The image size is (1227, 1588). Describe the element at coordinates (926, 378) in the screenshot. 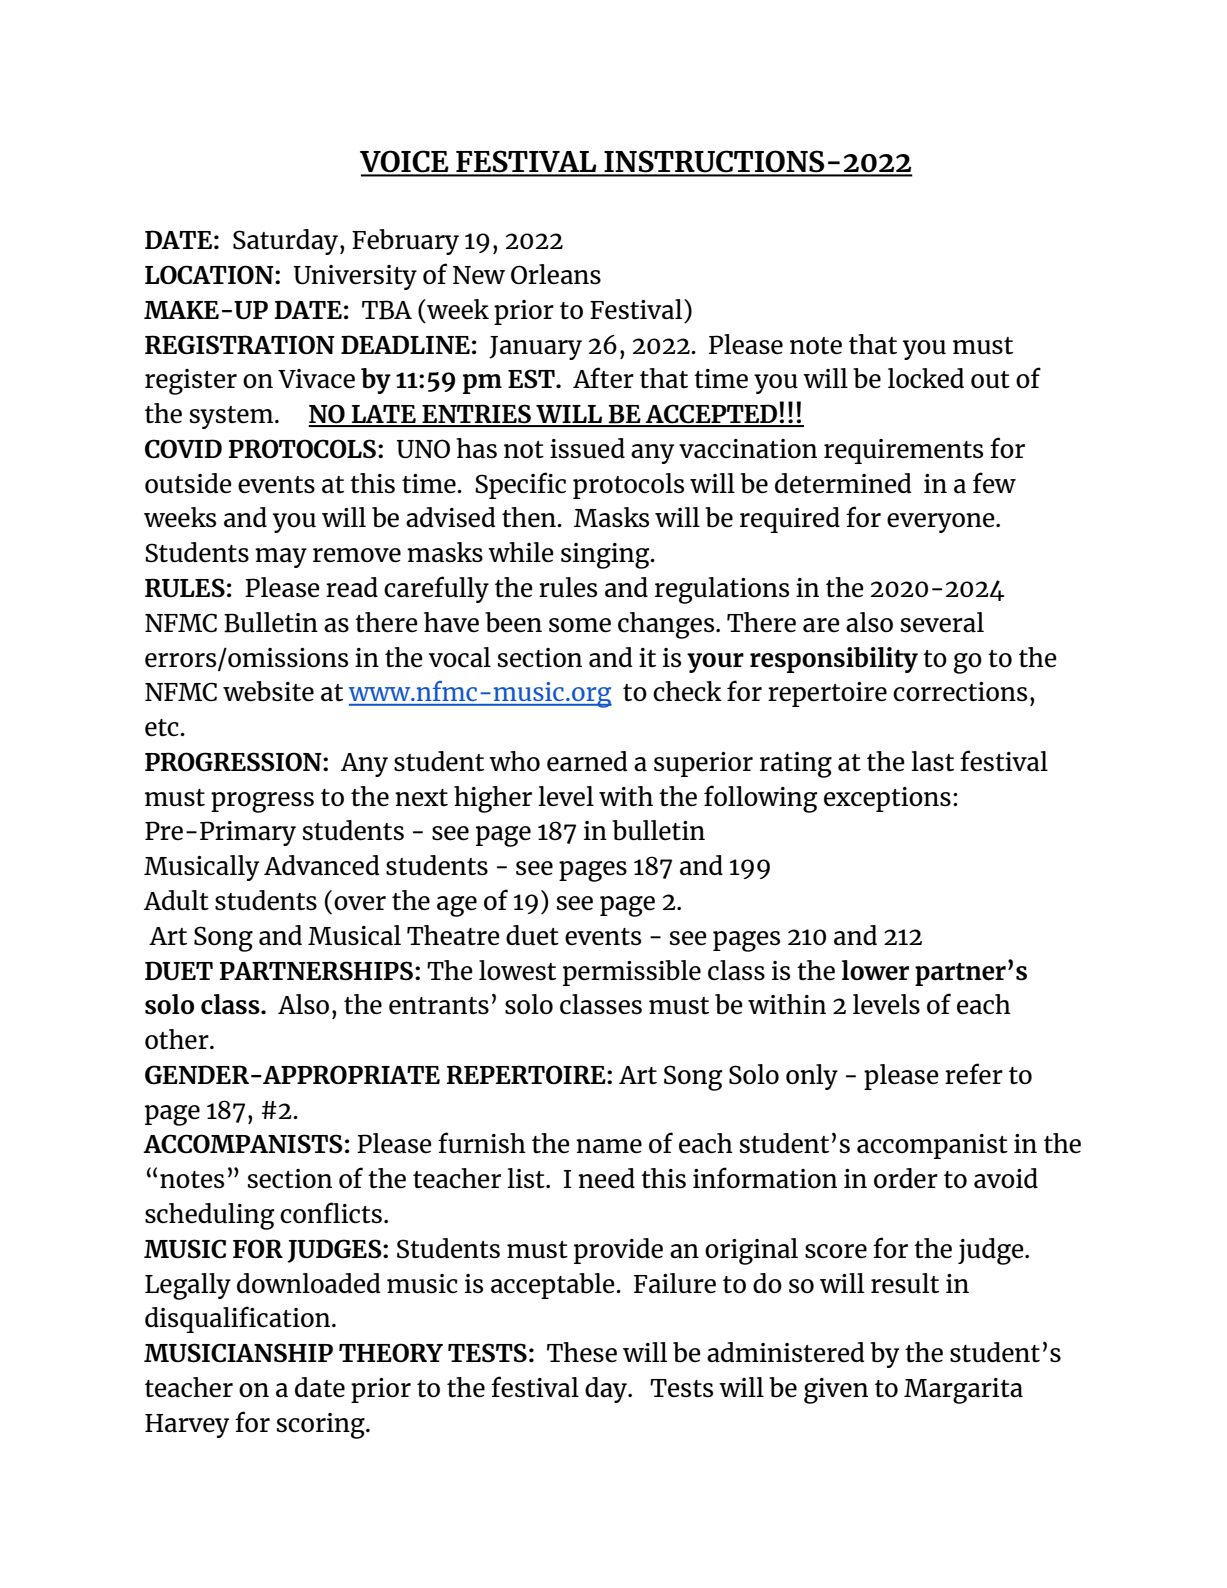

I see `locked` at that location.
